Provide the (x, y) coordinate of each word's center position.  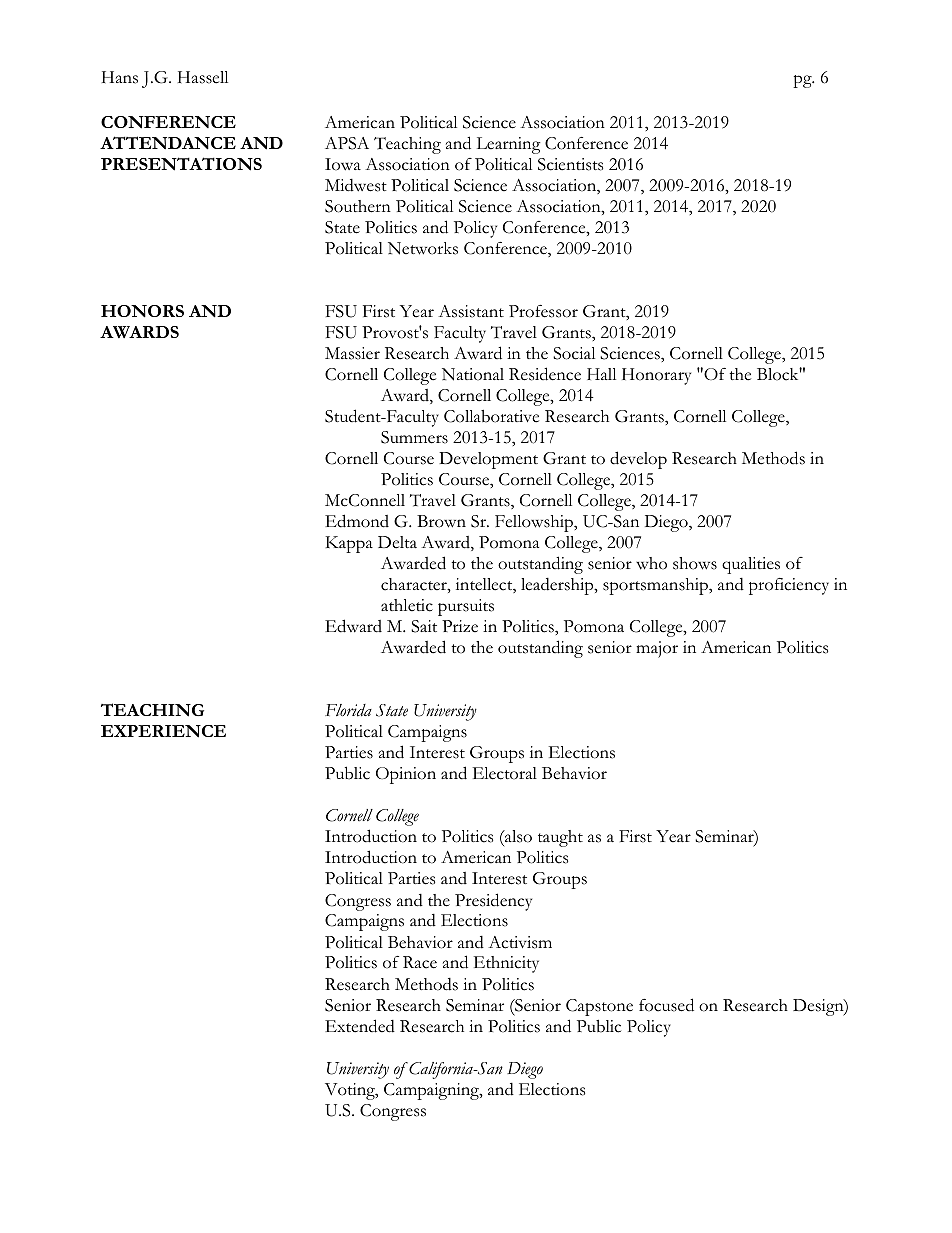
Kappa (349, 544)
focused (666, 1005)
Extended (360, 1026)
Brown (441, 521)
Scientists (570, 164)
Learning (509, 145)
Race (420, 962)
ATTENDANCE (168, 143)
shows (695, 563)
